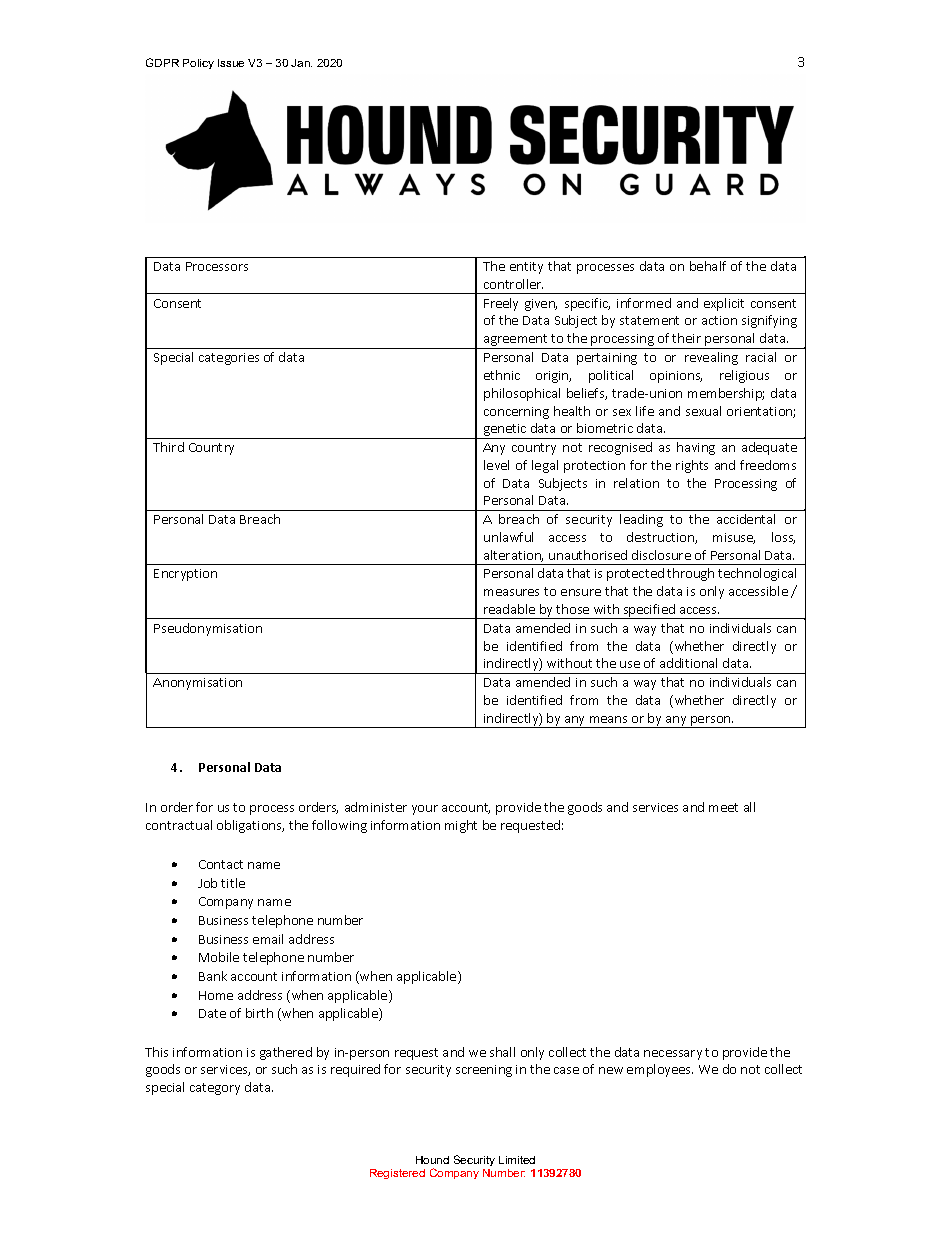 The image size is (952, 1233). What do you see at coordinates (425, 810) in the image?
I see `your` at bounding box center [425, 810].
